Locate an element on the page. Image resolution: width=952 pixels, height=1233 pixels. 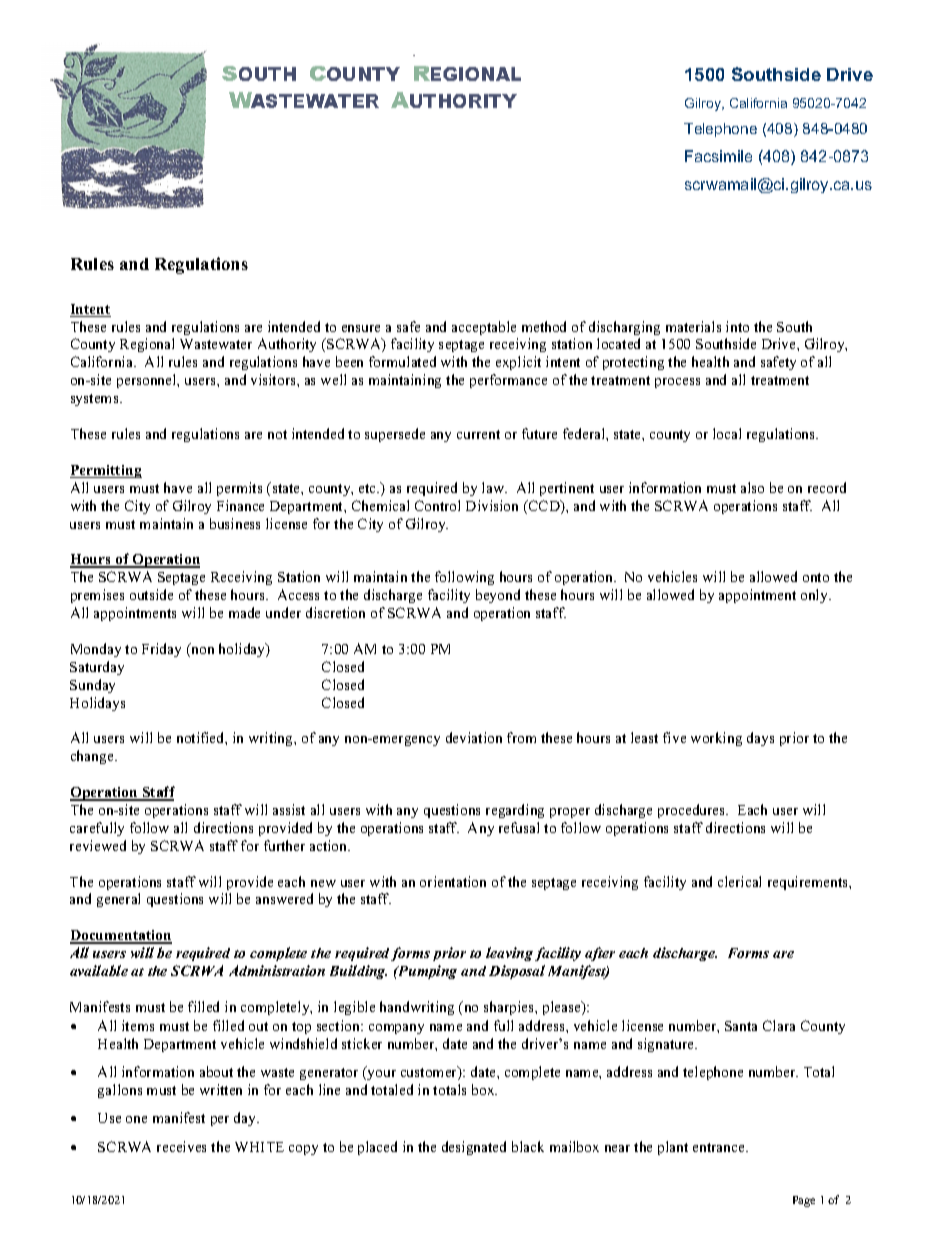
working is located at coordinates (716, 739).
